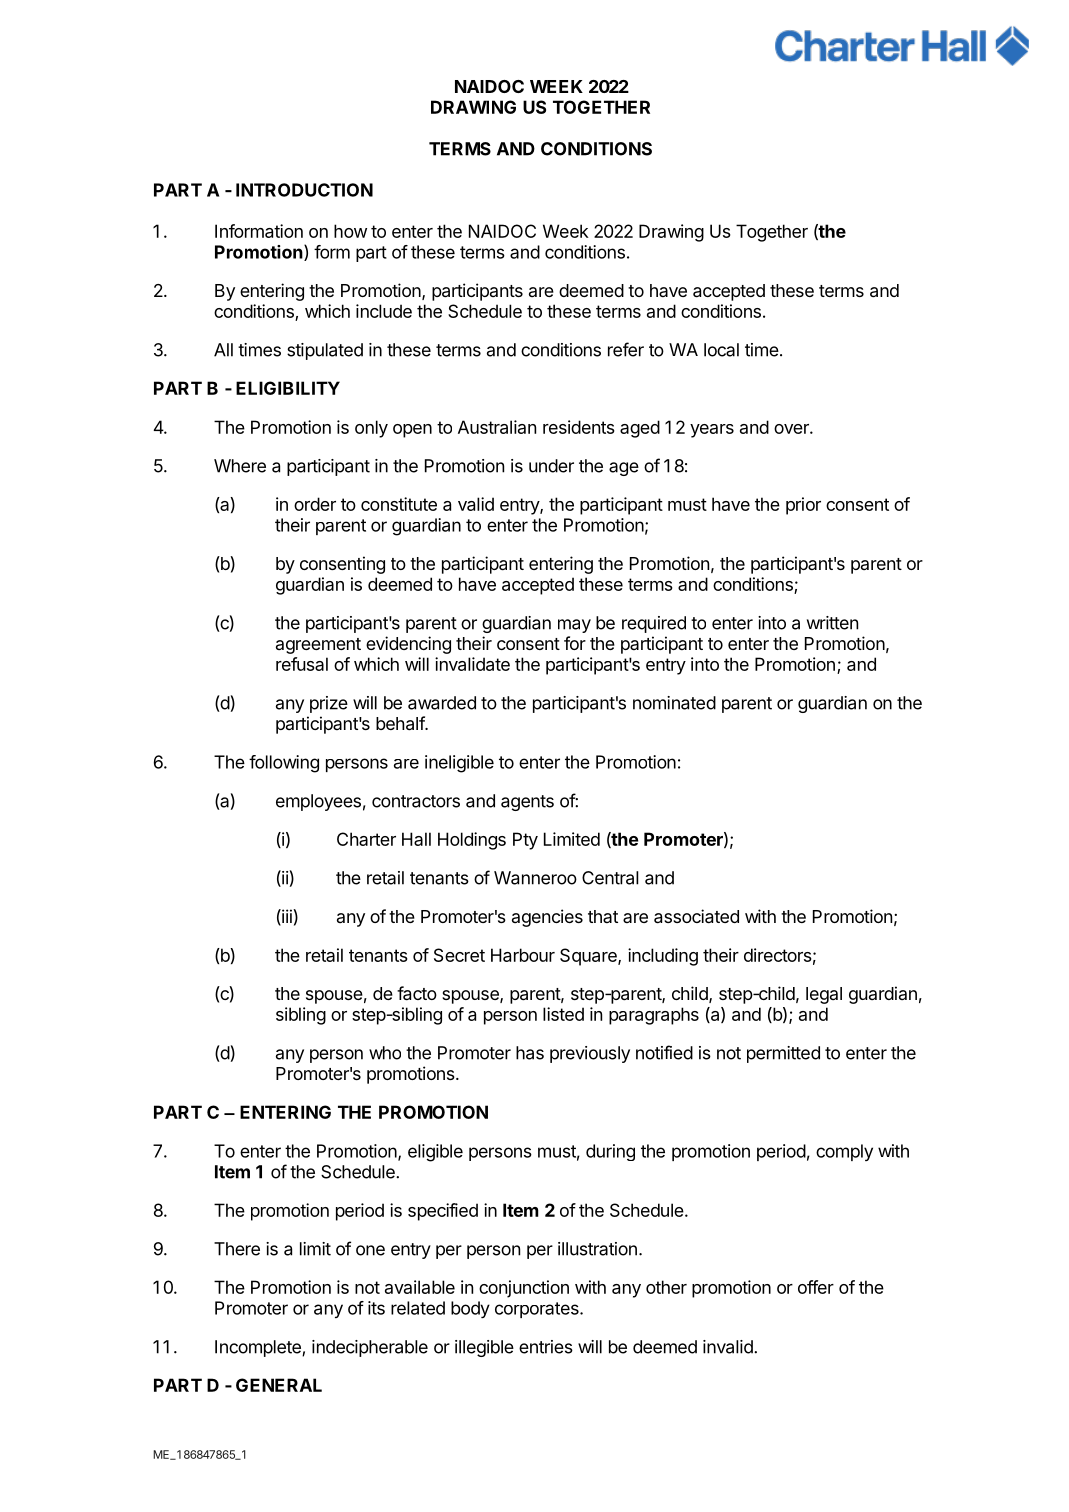  I want to click on who, so click(385, 1053).
